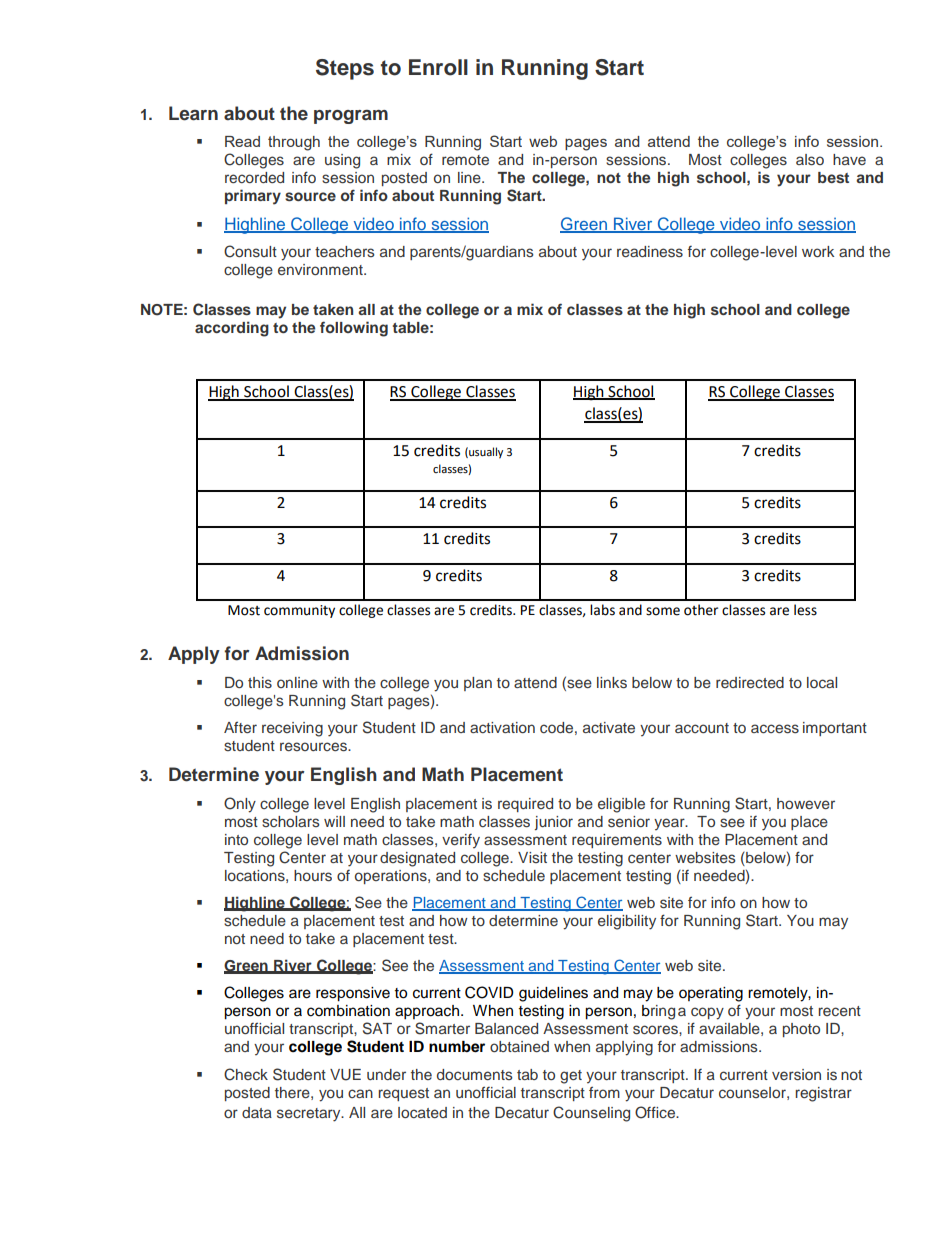  Describe the element at coordinates (246, 1074) in the screenshot. I see `Check` at that location.
